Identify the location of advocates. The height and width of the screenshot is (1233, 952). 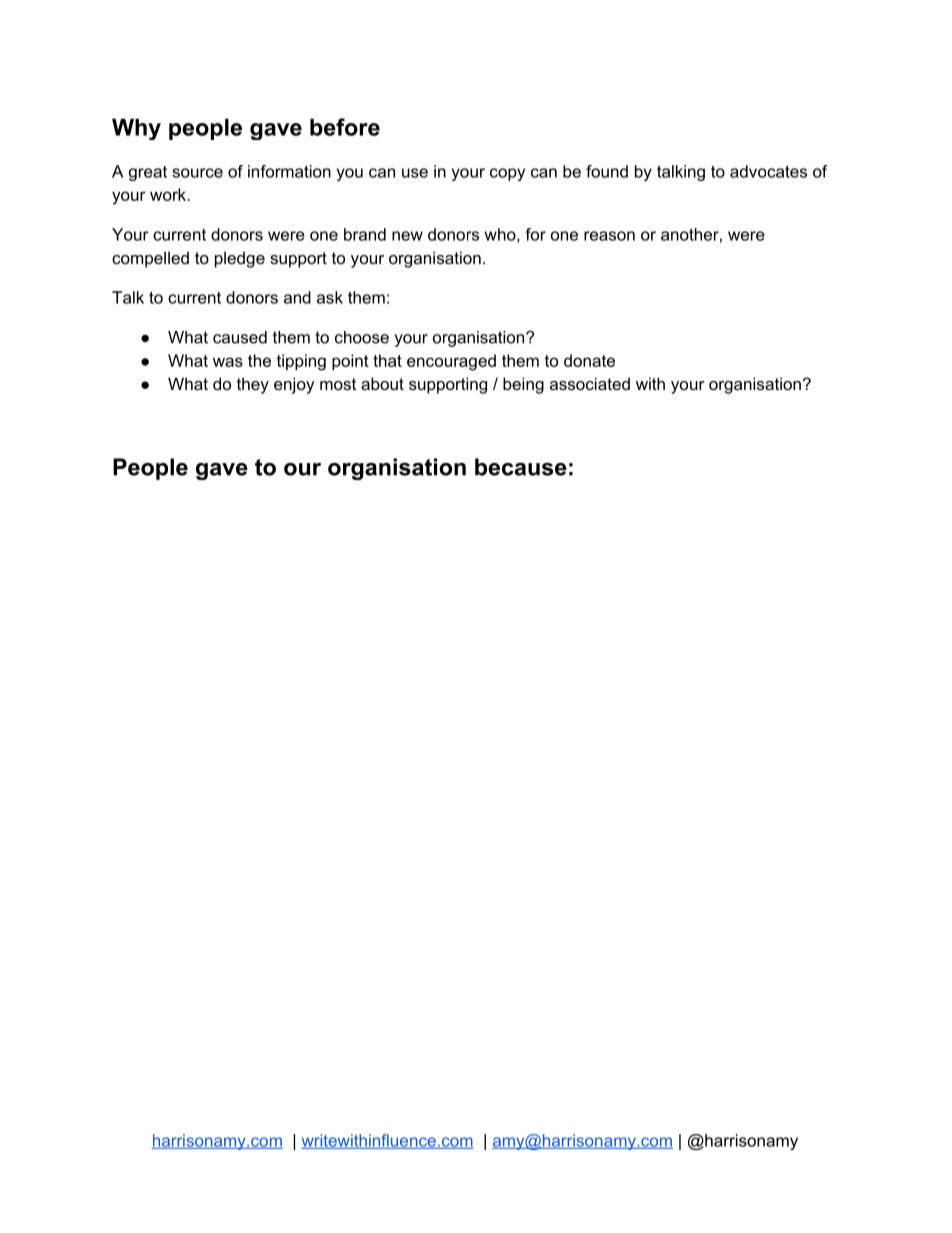
(768, 171).
